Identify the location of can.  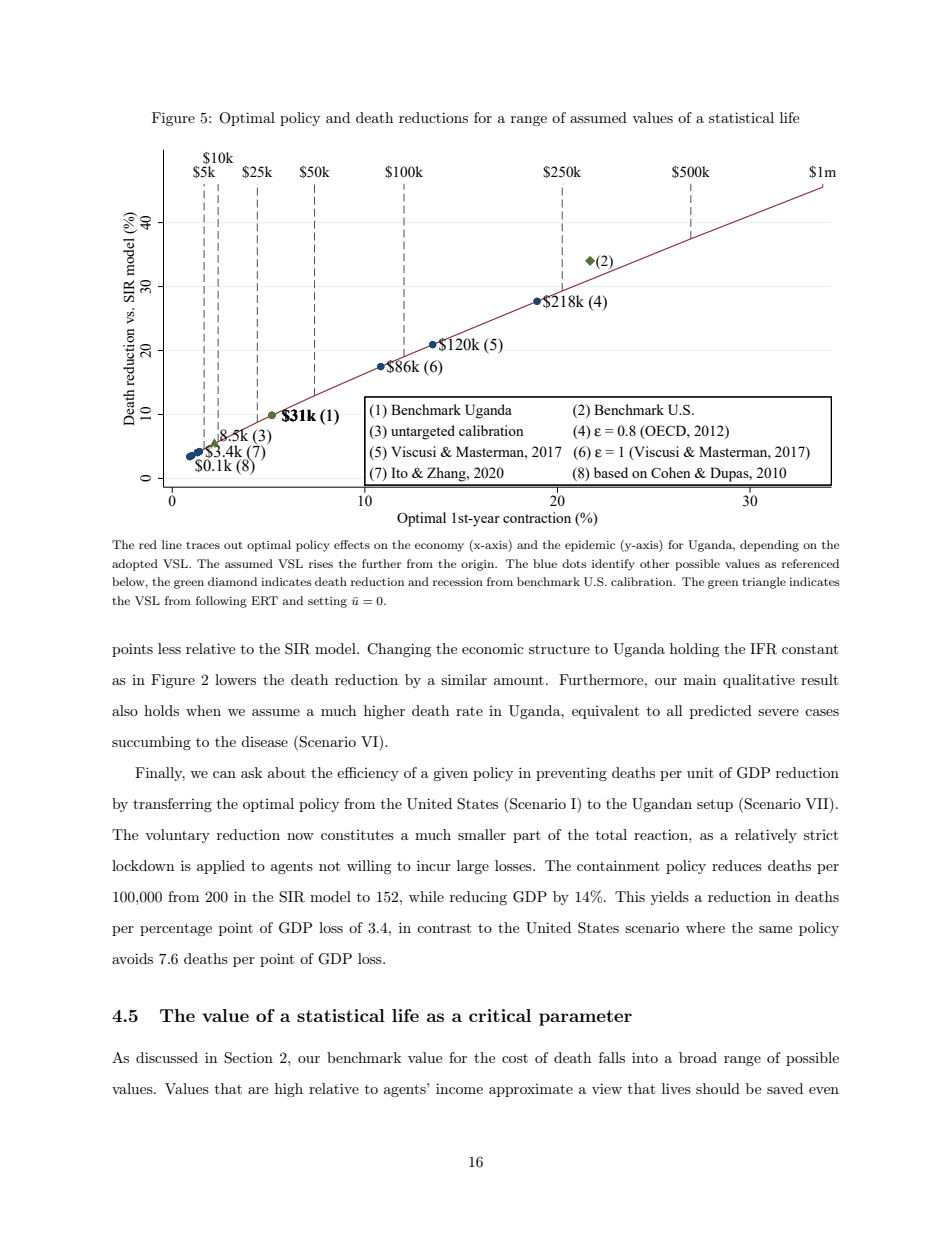
(224, 774).
